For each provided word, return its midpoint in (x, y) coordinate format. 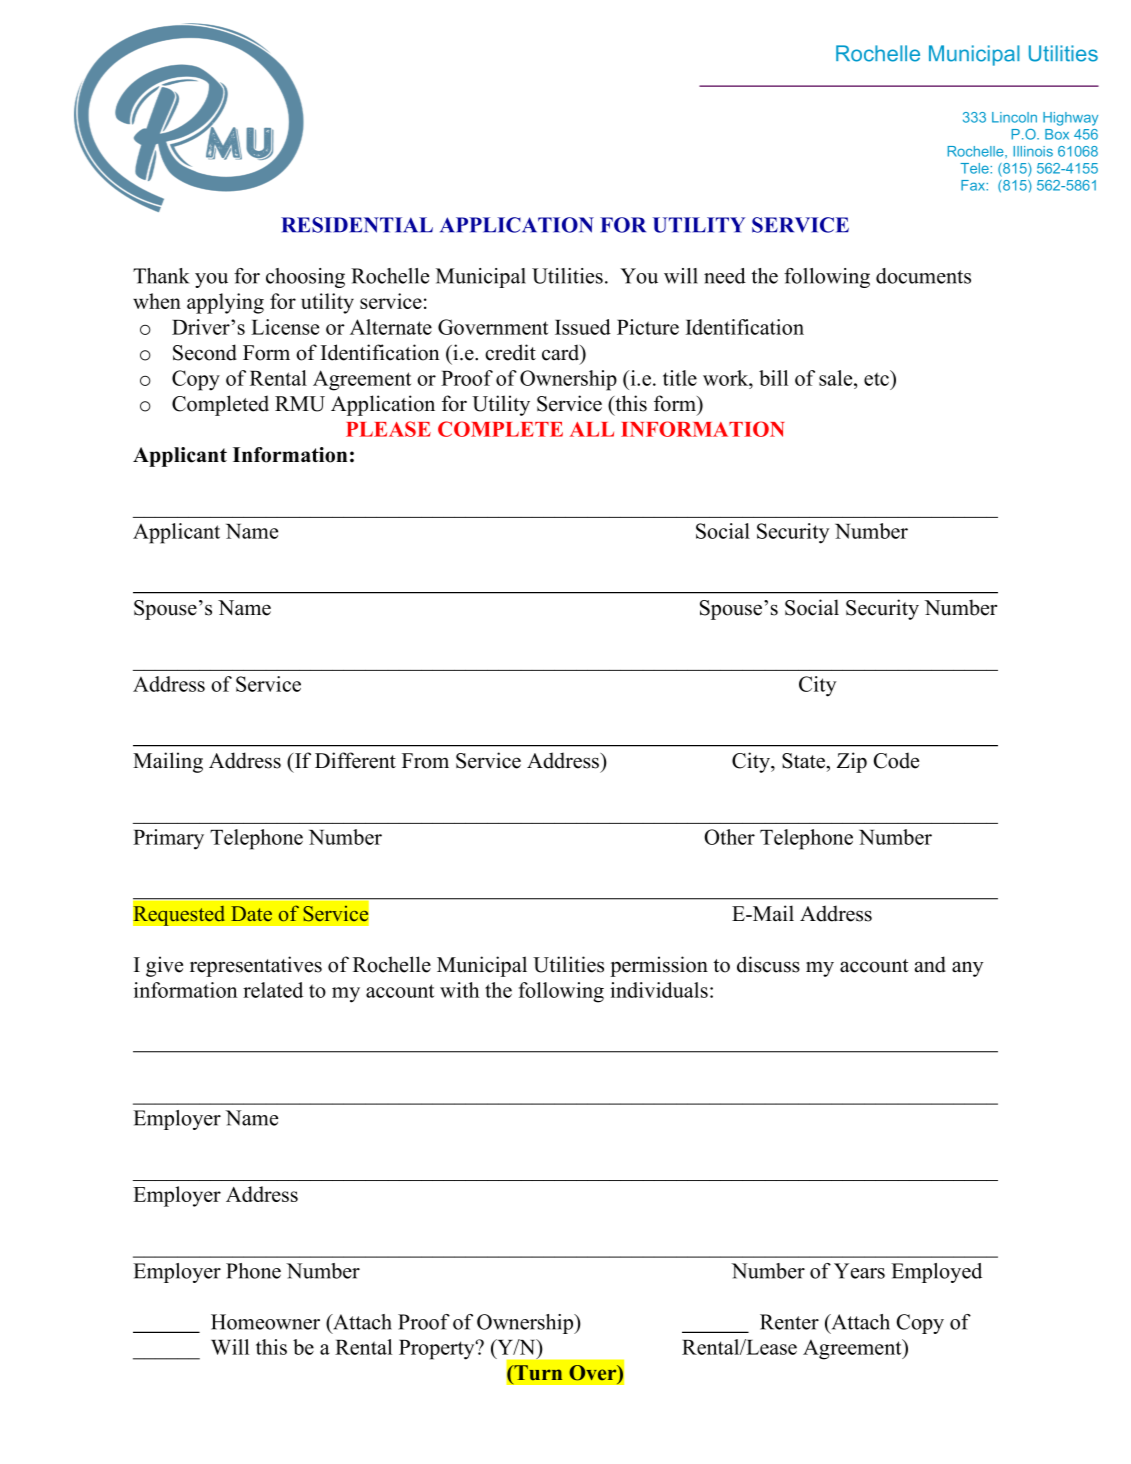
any (968, 969)
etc (878, 378)
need (725, 276)
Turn (537, 1372)
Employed (936, 1273)
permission (659, 966)
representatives (256, 966)
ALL (592, 429)
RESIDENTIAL (357, 225)
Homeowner (265, 1322)
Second (205, 352)
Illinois (1033, 151)
